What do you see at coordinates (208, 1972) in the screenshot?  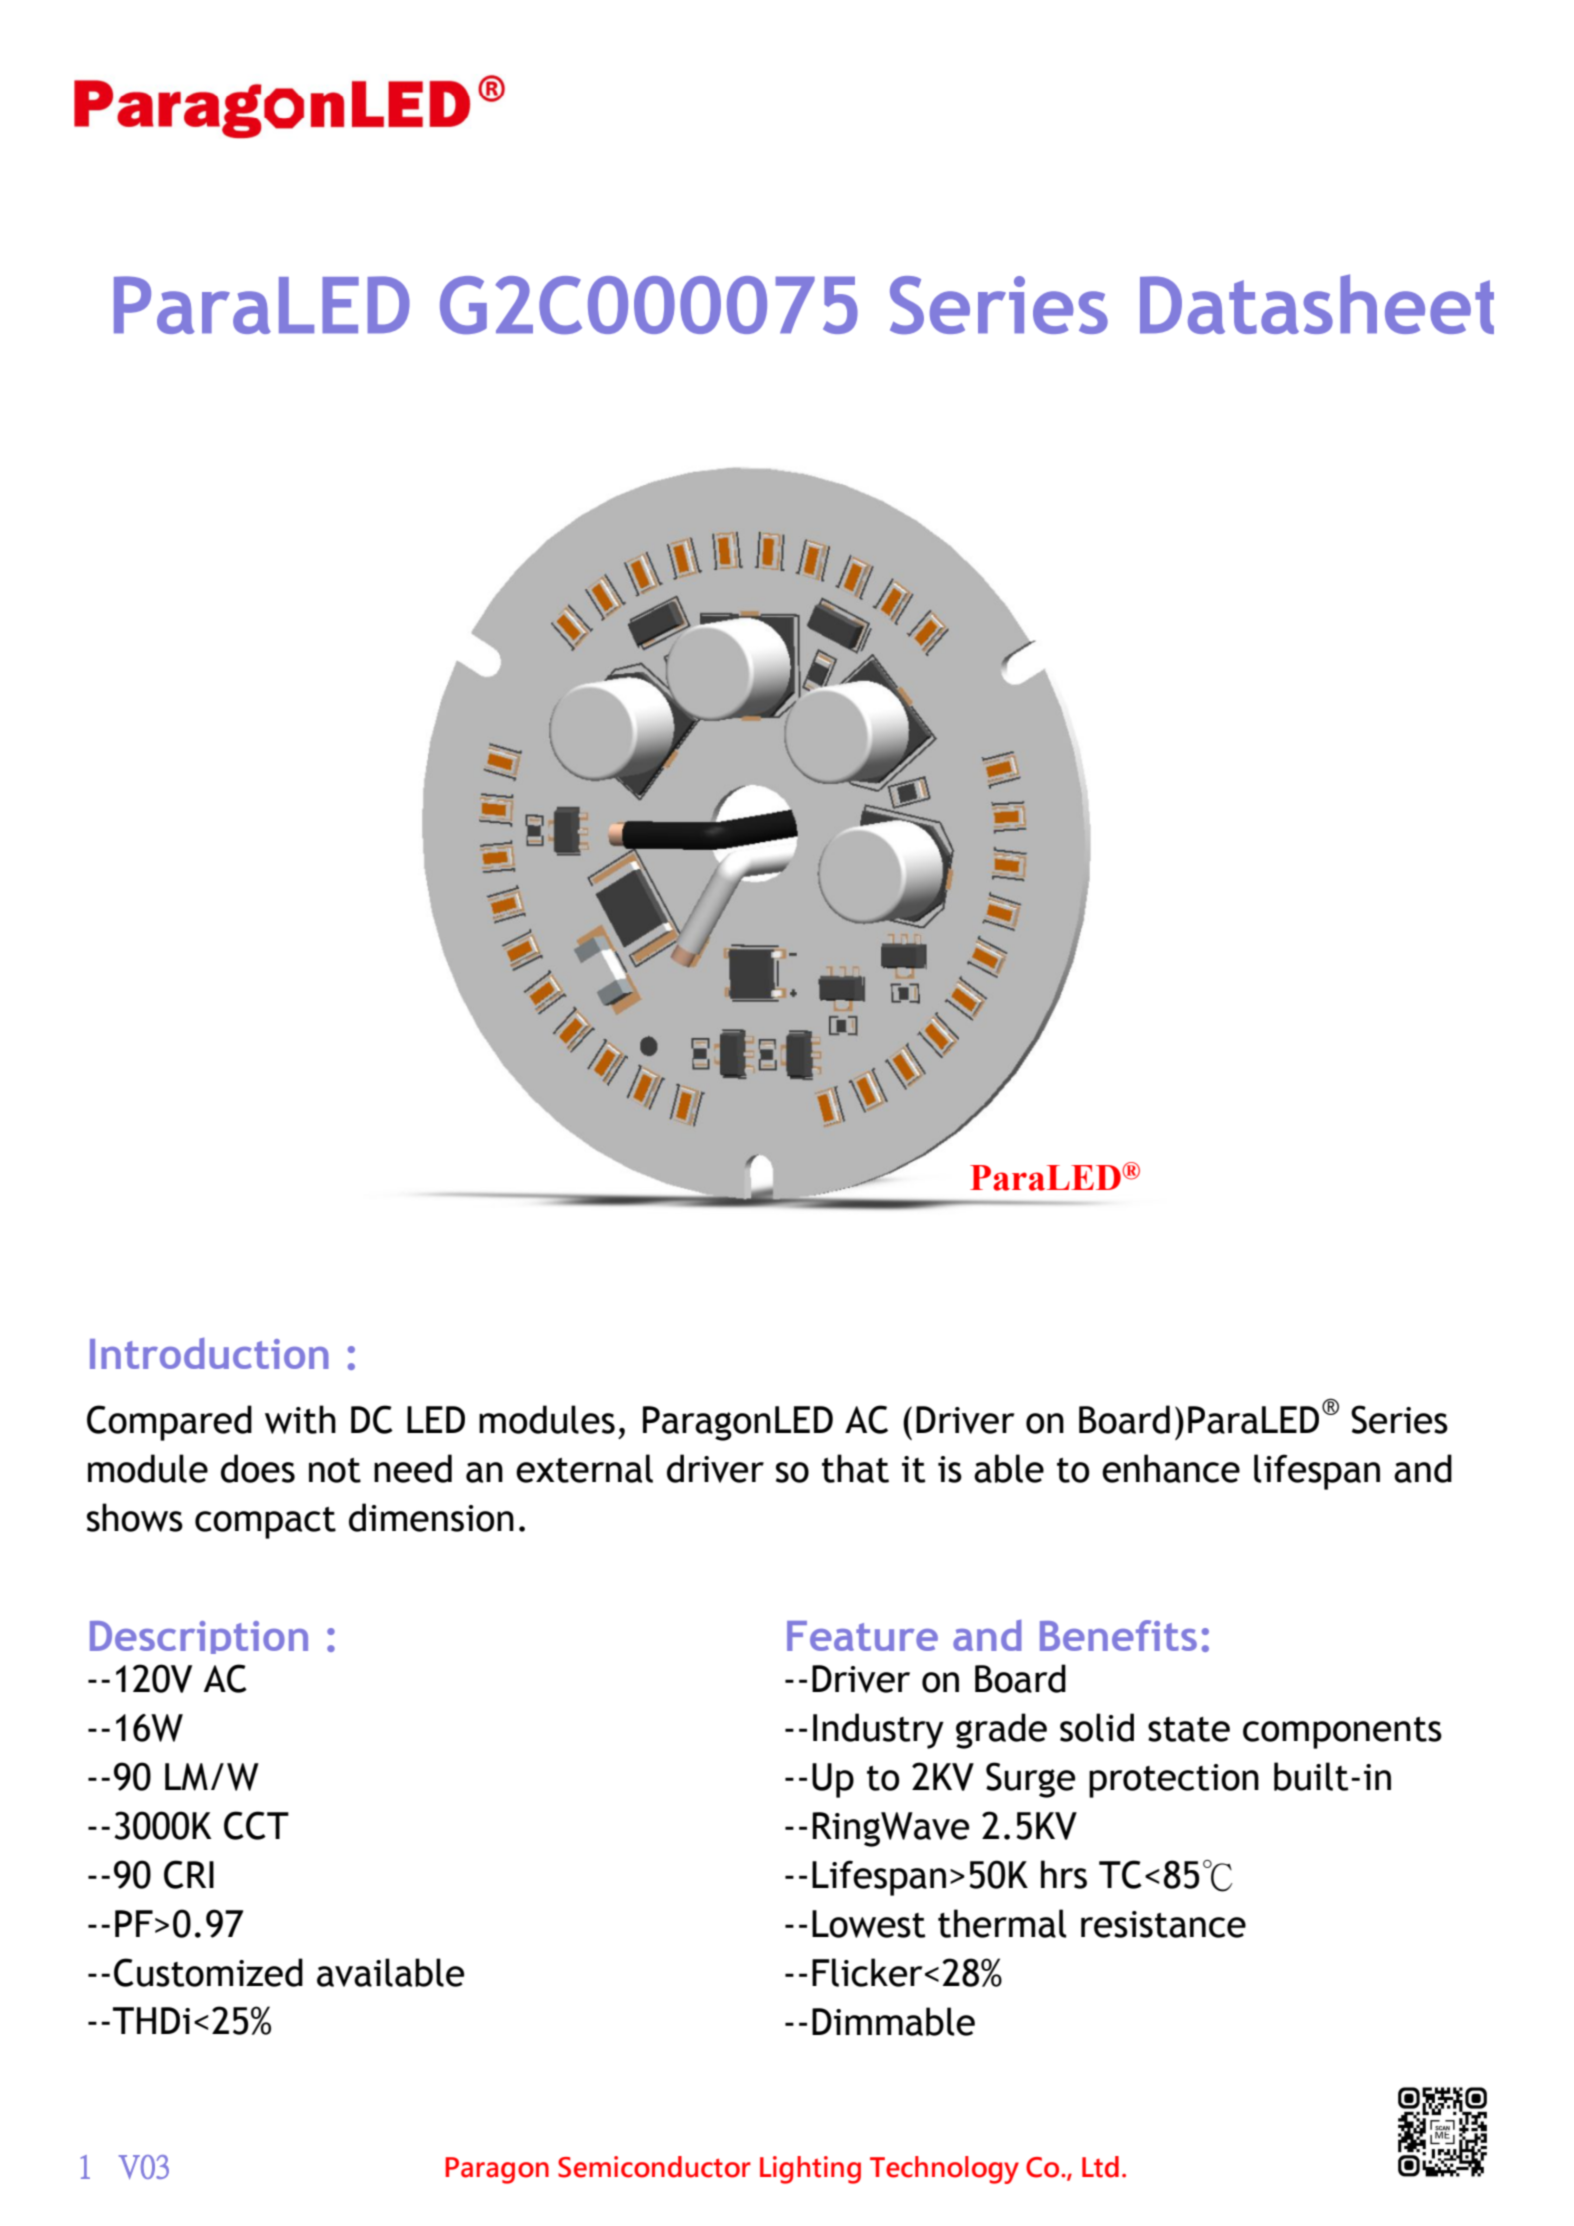 I see `Customized` at bounding box center [208, 1972].
